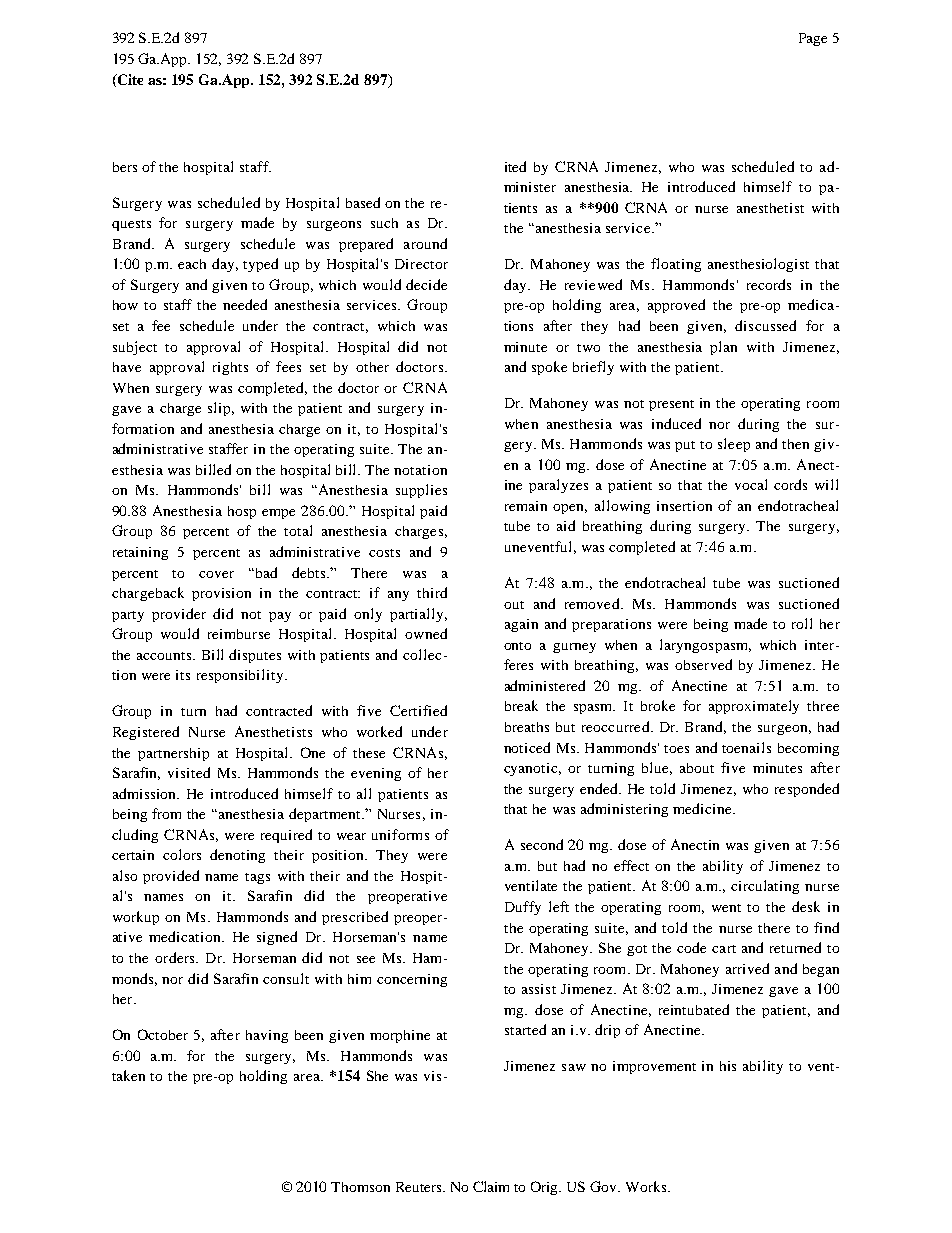 The height and width of the screenshot is (1233, 952). What do you see at coordinates (802, 623) in the screenshot?
I see `roll` at bounding box center [802, 623].
